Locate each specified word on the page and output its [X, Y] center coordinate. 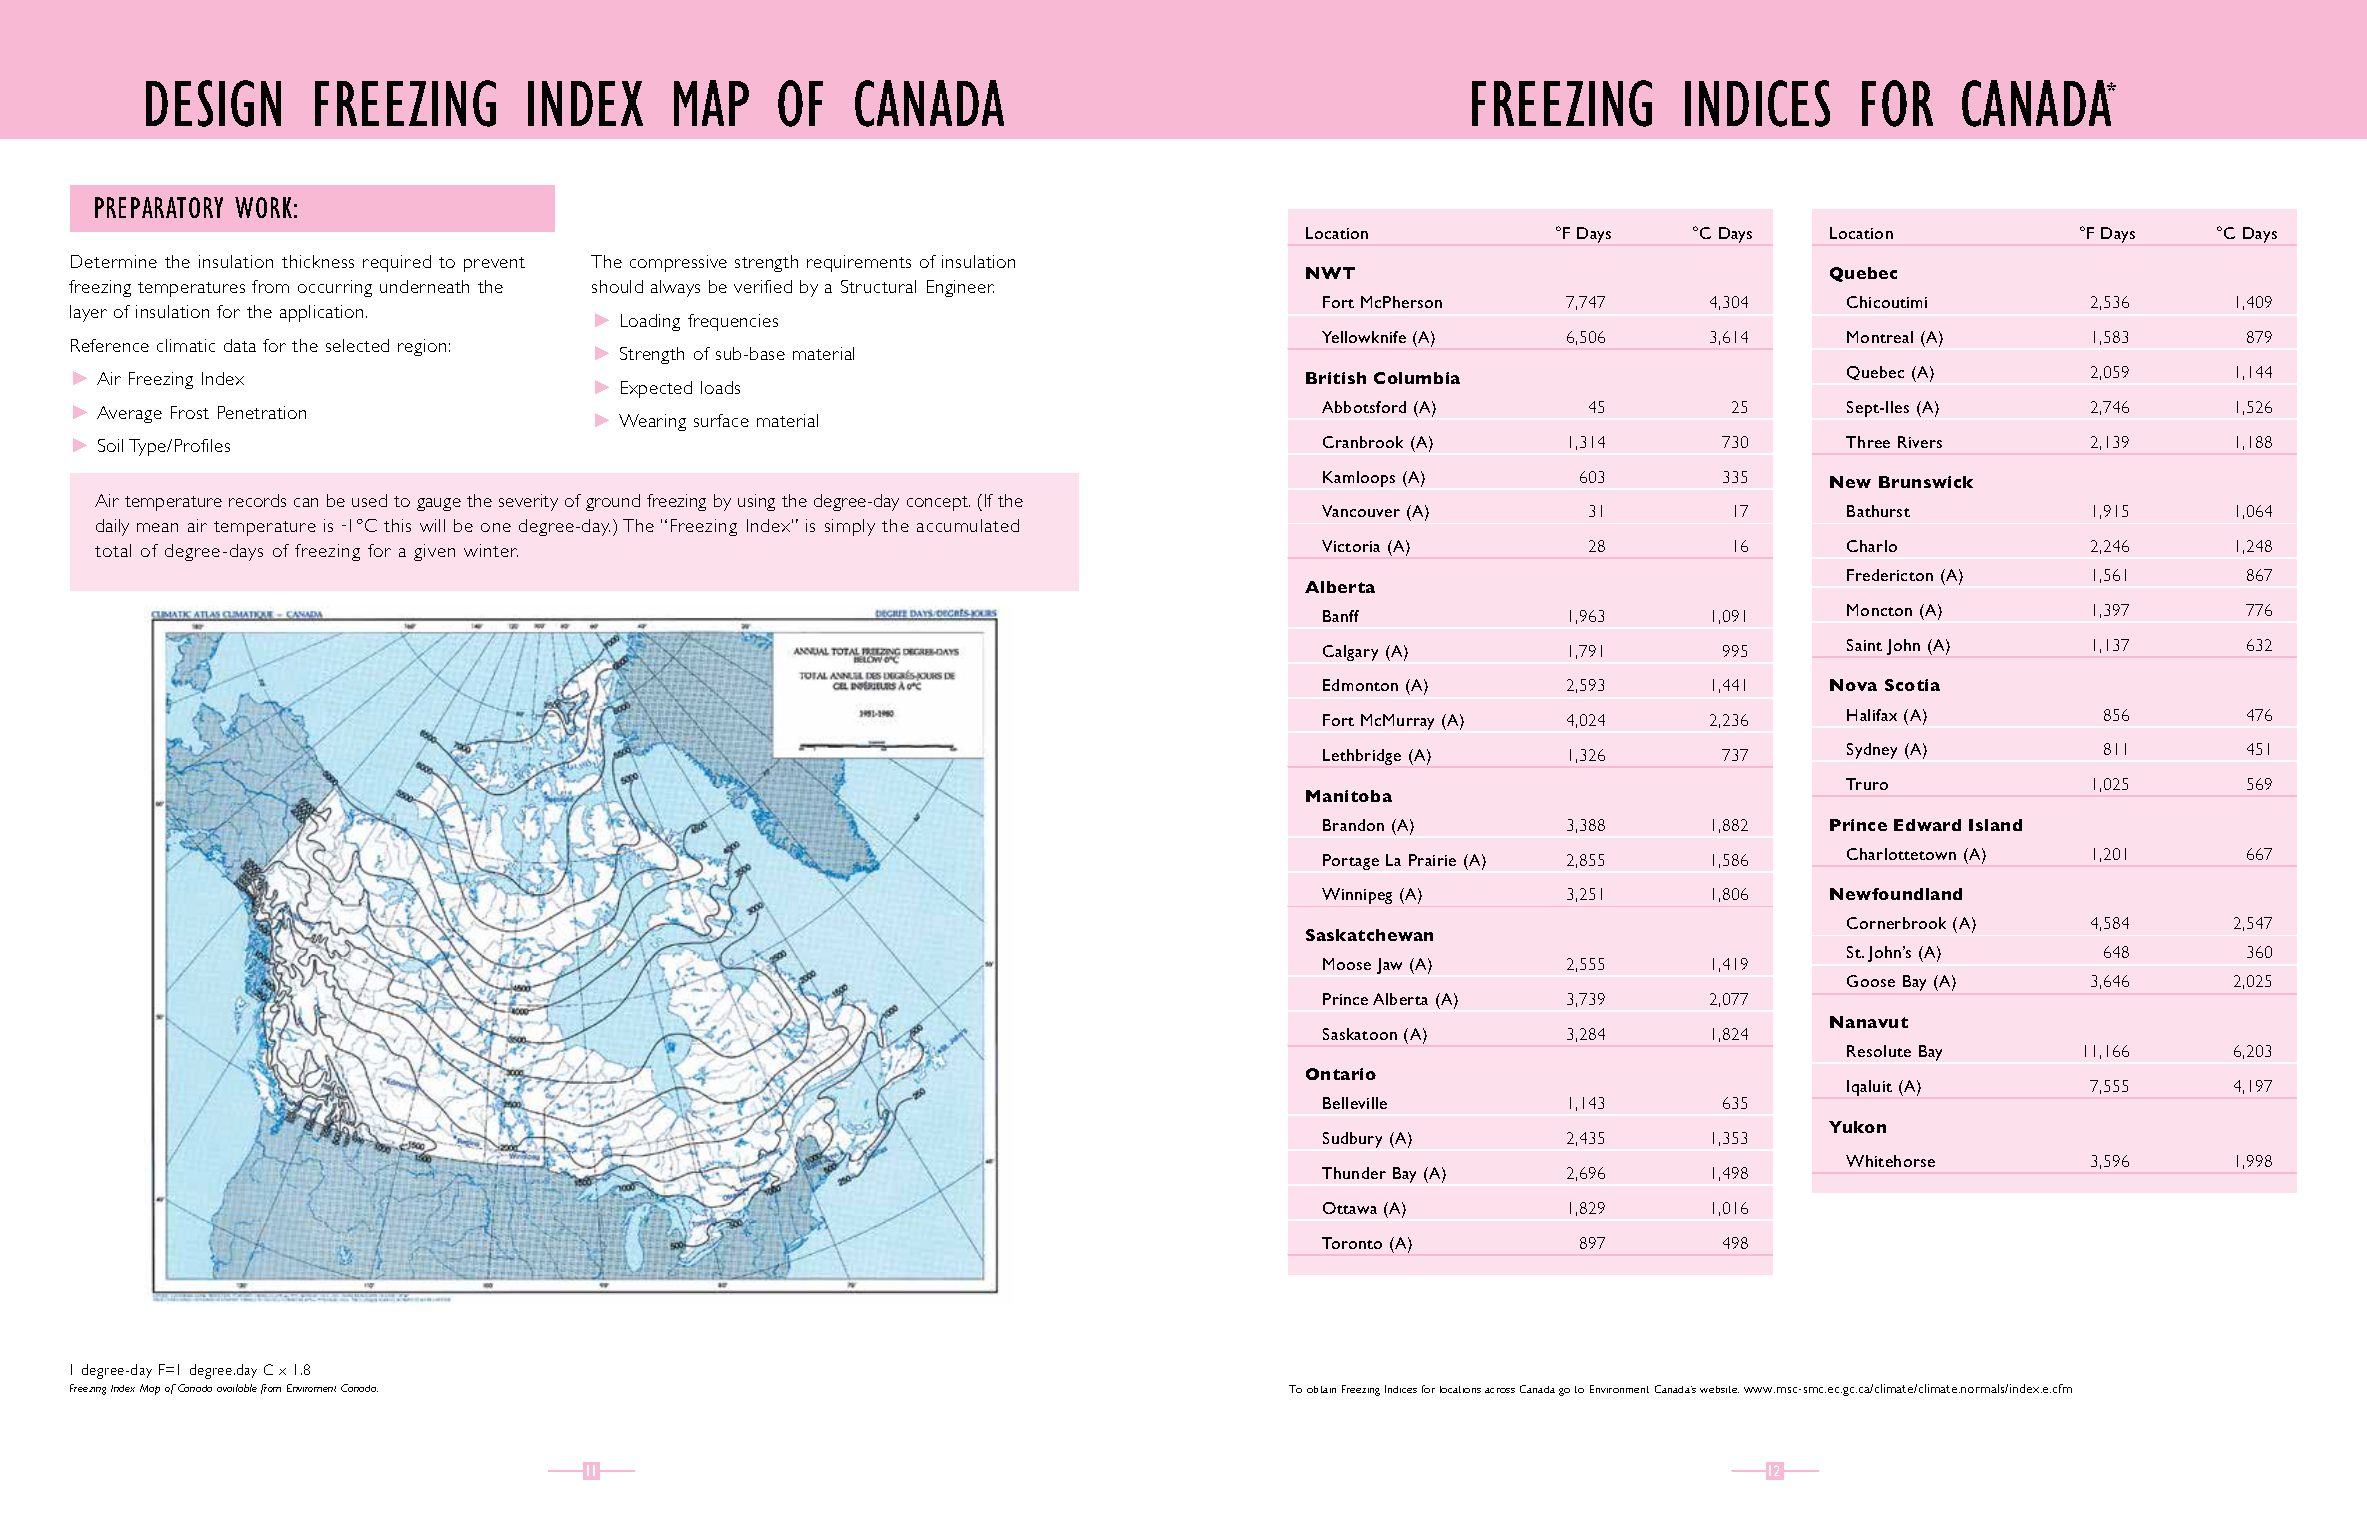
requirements [859, 263]
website [1719, 1389]
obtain [1321, 1389]
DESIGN [213, 103]
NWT [1330, 273]
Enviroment [311, 1388]
